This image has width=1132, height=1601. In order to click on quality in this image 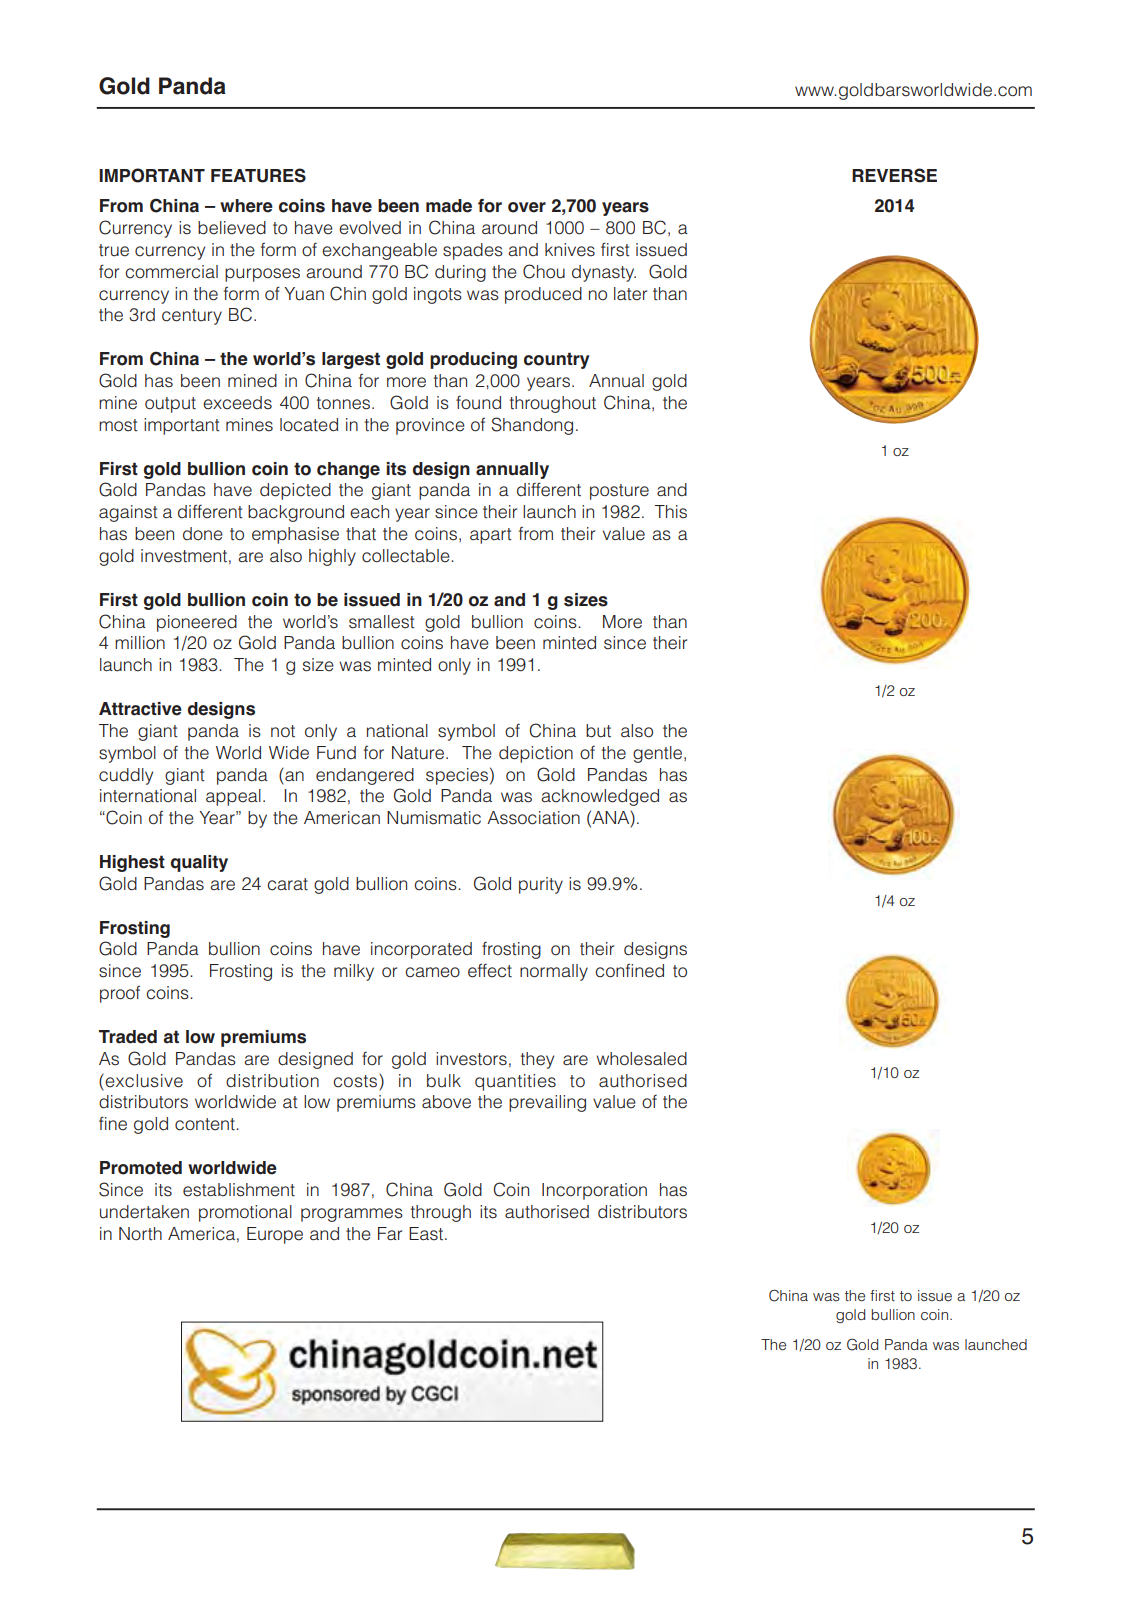, I will do `click(199, 863)`.
